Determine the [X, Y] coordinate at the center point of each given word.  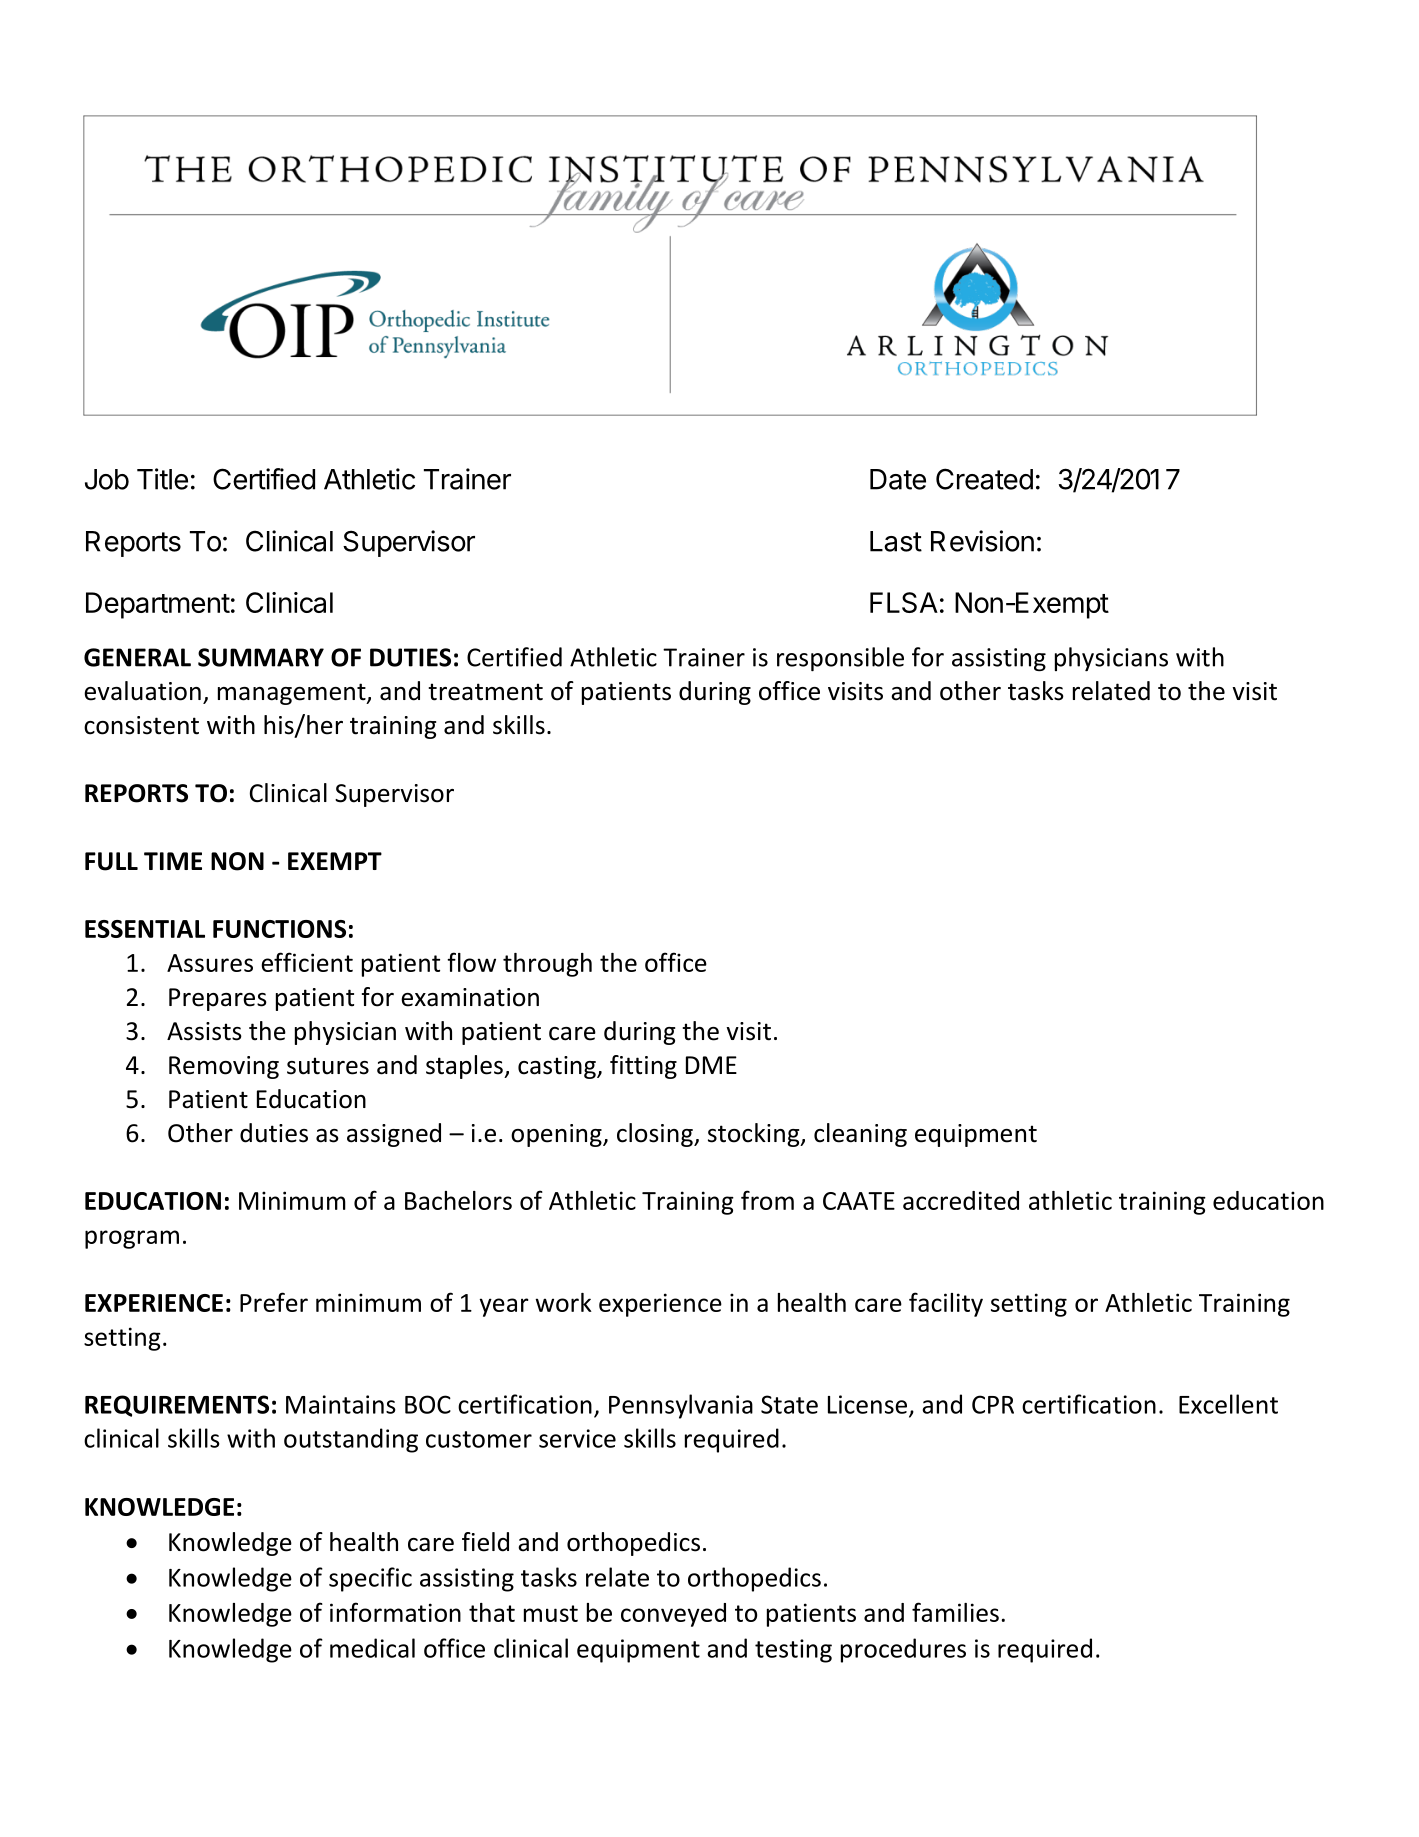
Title [162, 479]
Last [896, 541]
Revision [982, 541]
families [955, 1612]
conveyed [673, 1615]
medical [372, 1648]
